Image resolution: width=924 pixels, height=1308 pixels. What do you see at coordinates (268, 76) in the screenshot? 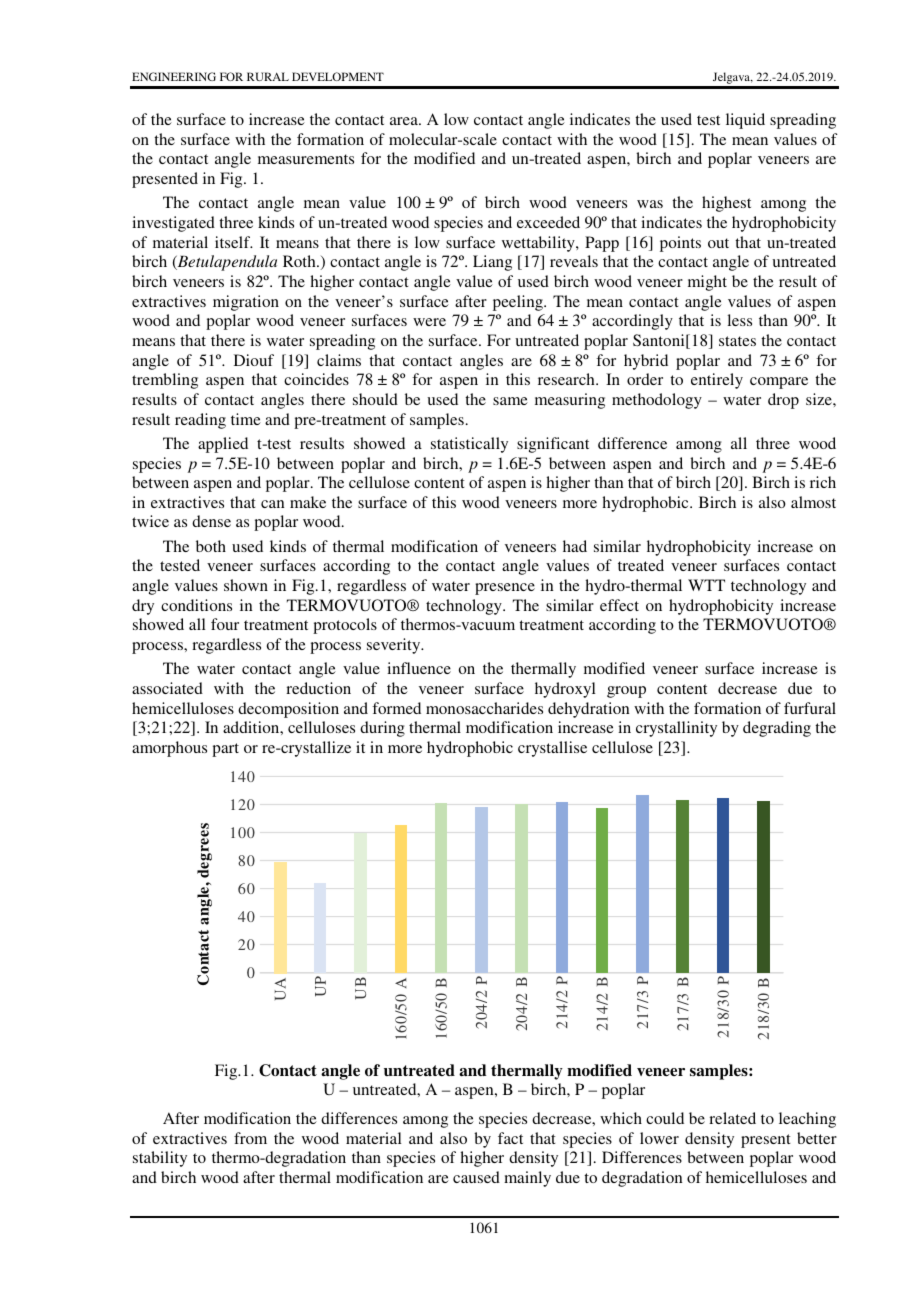
I see `RURAL` at bounding box center [268, 76].
